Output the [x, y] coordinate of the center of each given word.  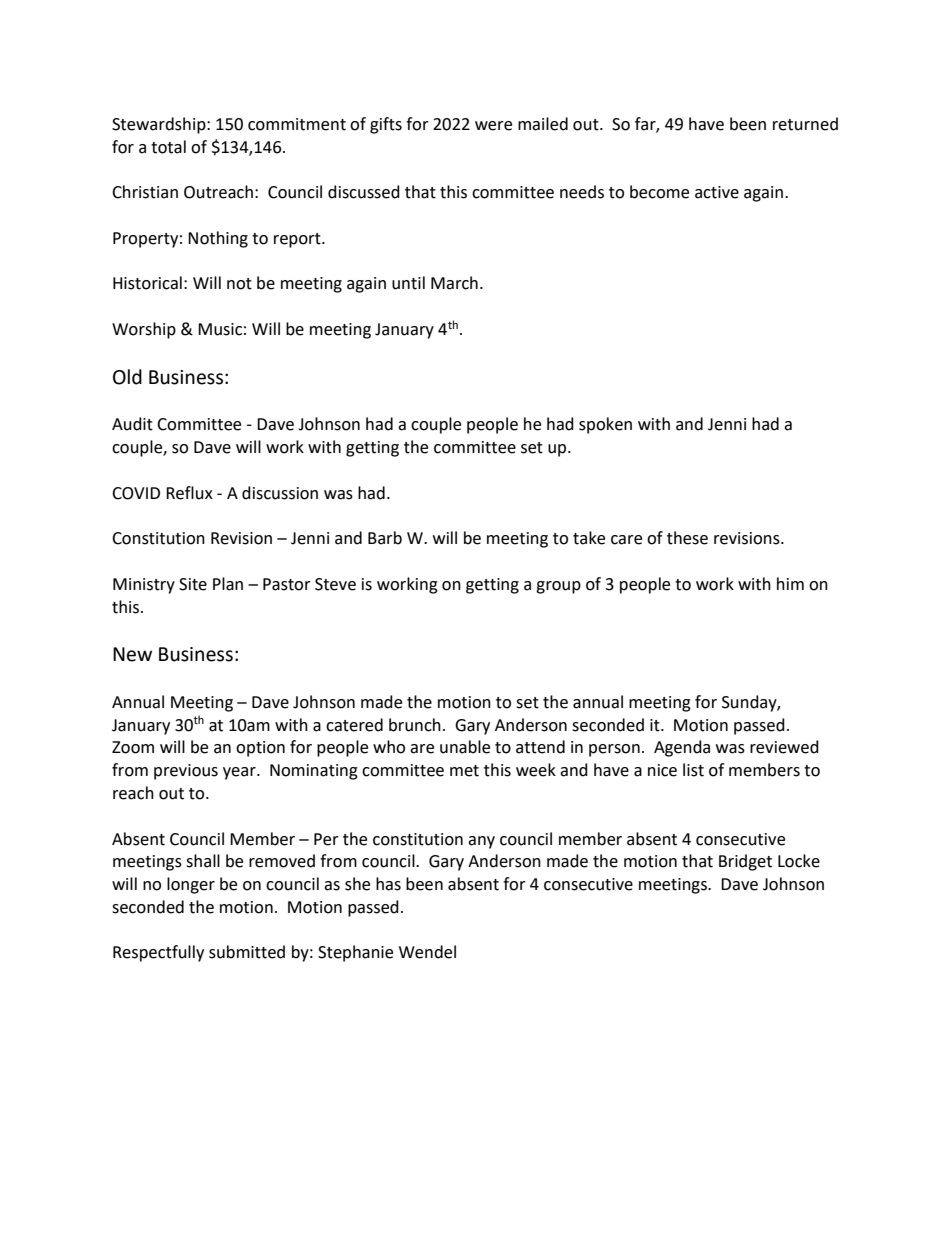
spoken [605, 425]
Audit [132, 424]
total [168, 147]
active [717, 192]
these [687, 538]
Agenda [682, 748]
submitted [247, 952]
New [132, 654]
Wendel [427, 952]
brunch [415, 725]
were [493, 126]
